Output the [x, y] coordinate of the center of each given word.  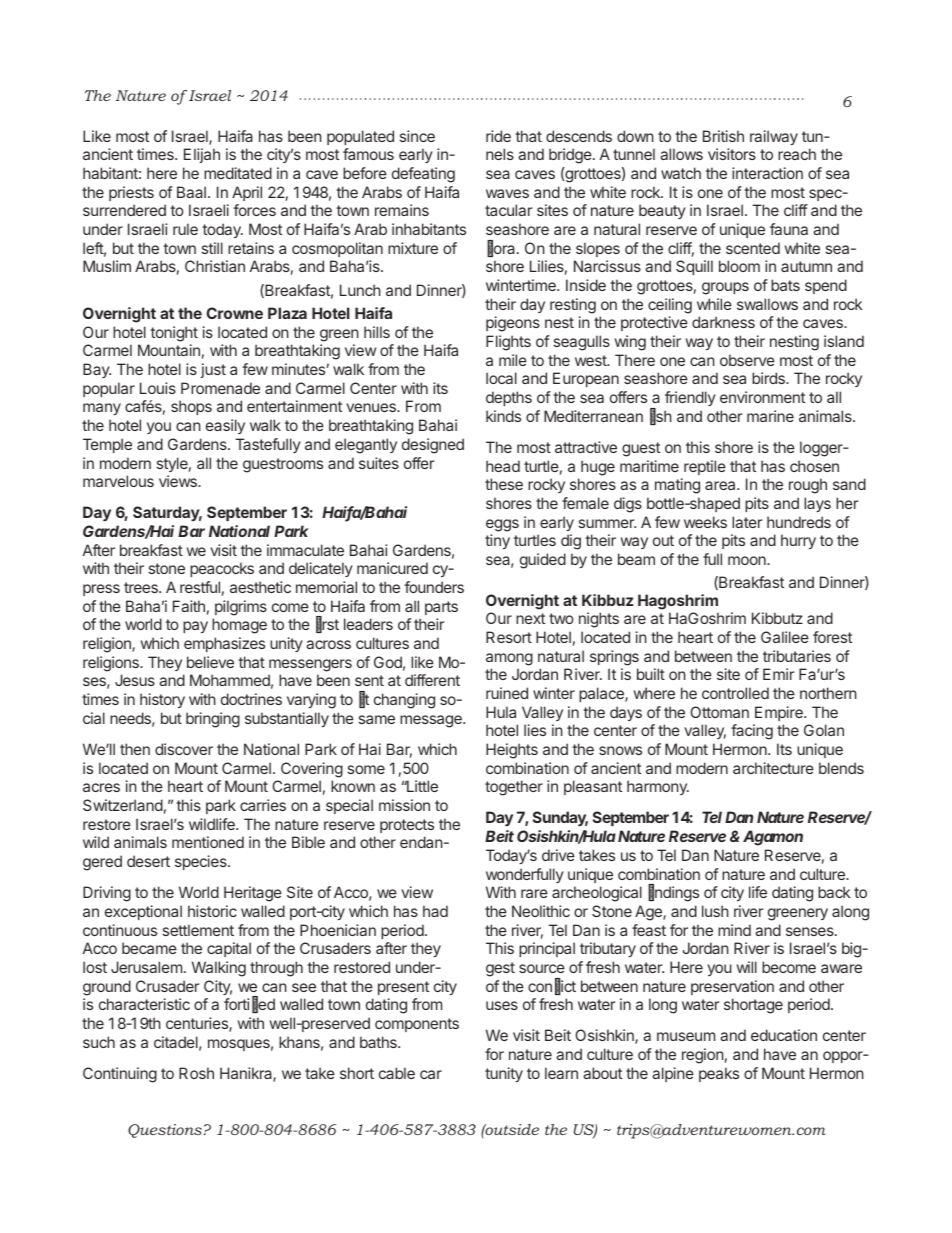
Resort [509, 637]
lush [715, 911]
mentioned [208, 842]
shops [191, 407]
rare [534, 893]
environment [762, 397]
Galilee [785, 637]
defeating [423, 175]
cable [397, 1073]
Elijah [202, 155]
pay [195, 627]
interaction [767, 173]
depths [509, 398]
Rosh [196, 1073]
